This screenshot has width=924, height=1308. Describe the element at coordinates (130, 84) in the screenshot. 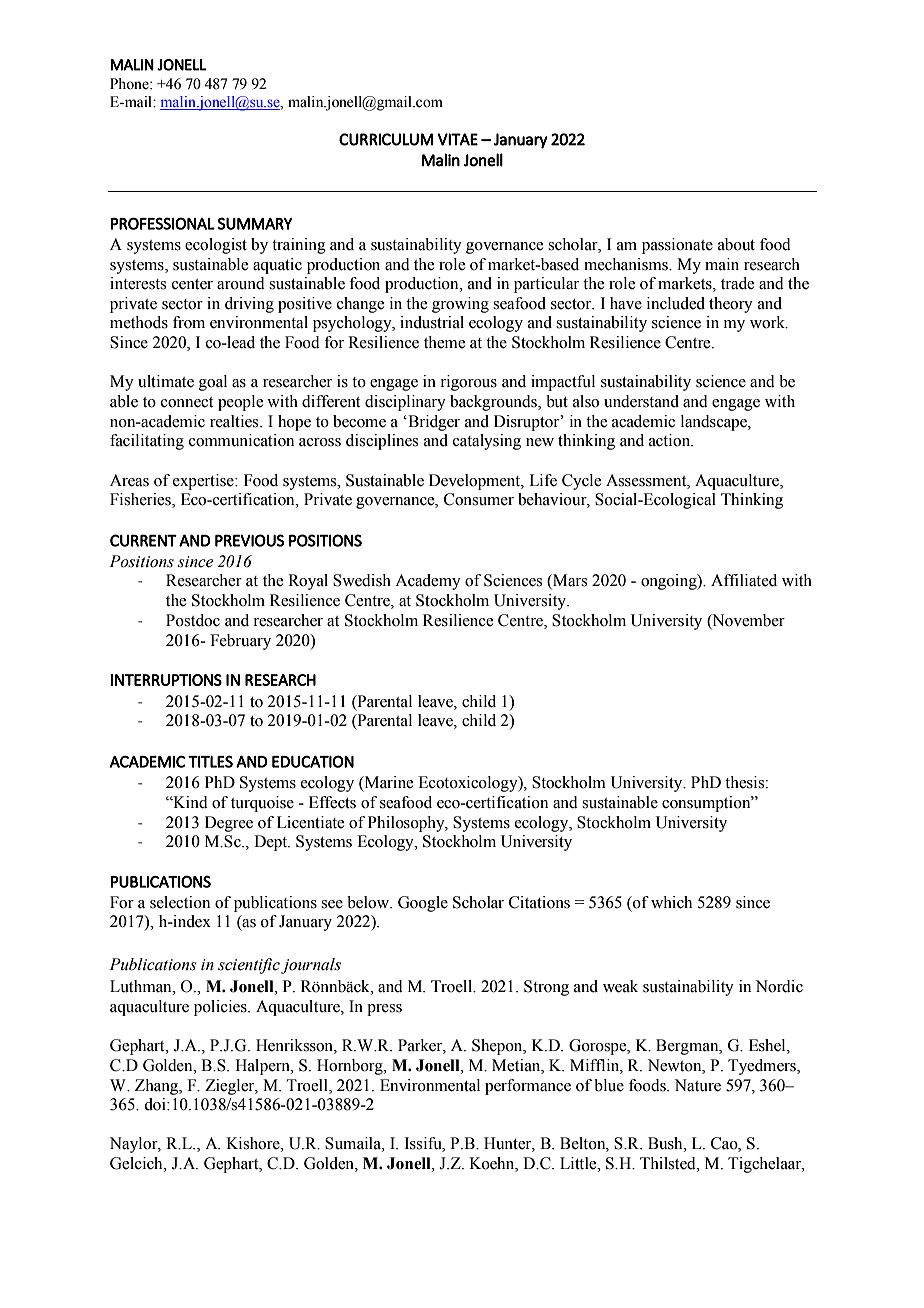

I see `Phone` at that location.
